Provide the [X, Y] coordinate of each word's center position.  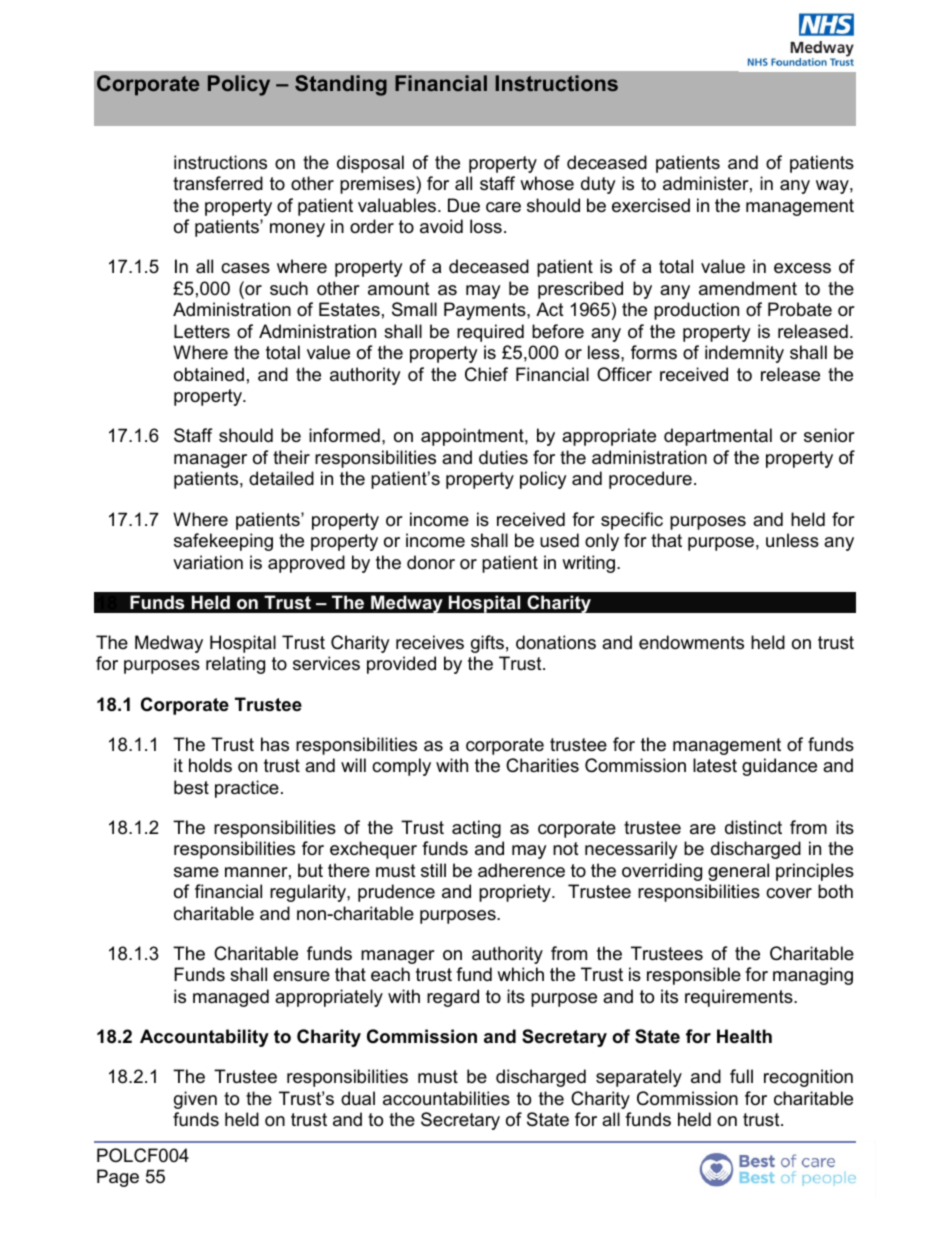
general [738, 872]
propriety [516, 893]
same [196, 872]
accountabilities [446, 1098]
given [195, 1100]
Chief [486, 374]
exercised [651, 205]
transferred [218, 183]
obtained [209, 374]
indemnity [744, 354]
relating [235, 665]
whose [547, 183]
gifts [487, 644]
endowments [691, 642]
